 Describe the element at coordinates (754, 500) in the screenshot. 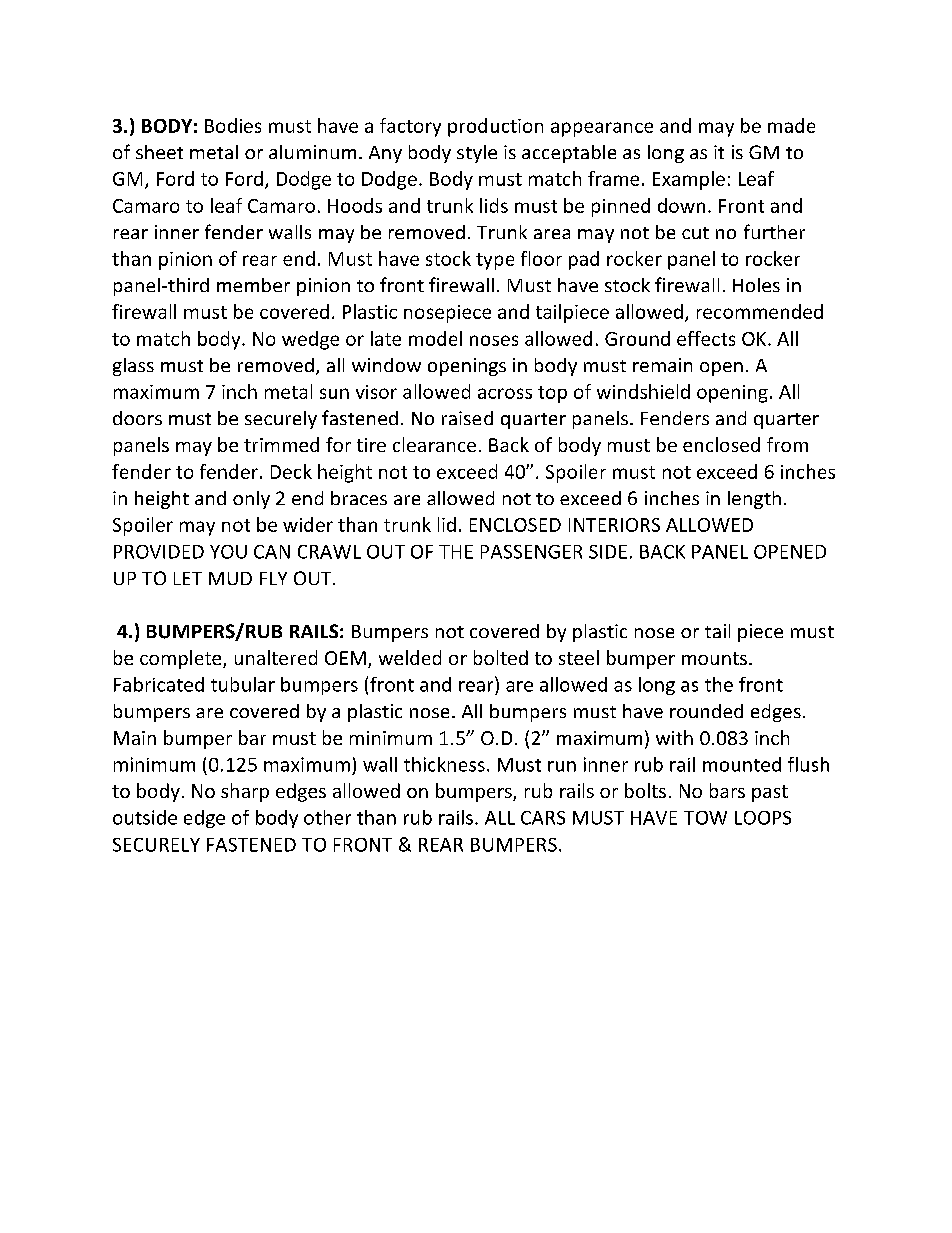

I see `length` at that location.
